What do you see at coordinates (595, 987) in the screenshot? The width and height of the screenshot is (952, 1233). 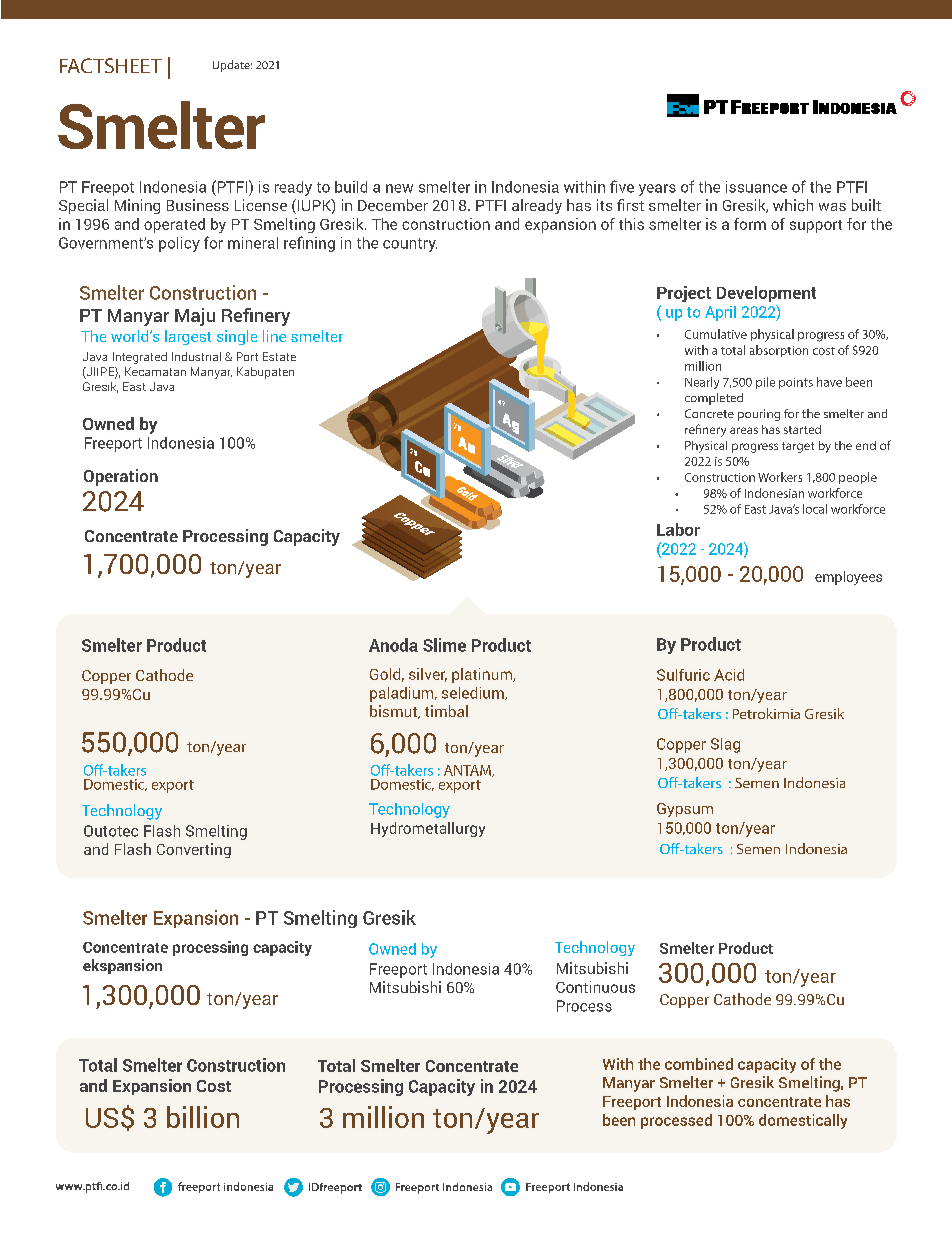 I see `Continuous` at bounding box center [595, 987].
